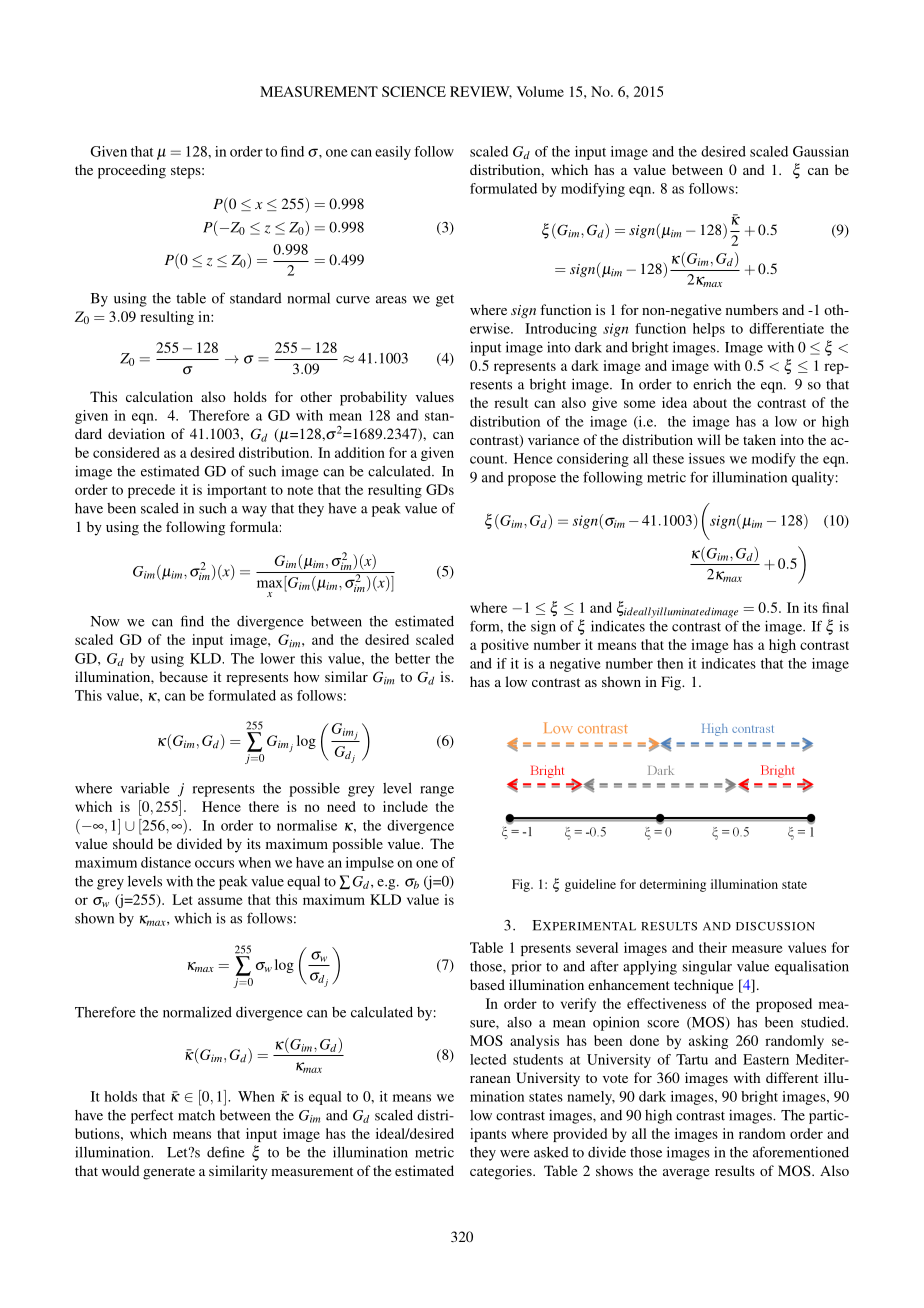 This document has width=924, height=1308. What do you see at coordinates (712, 384) in the document?
I see `enrich` at bounding box center [712, 384].
